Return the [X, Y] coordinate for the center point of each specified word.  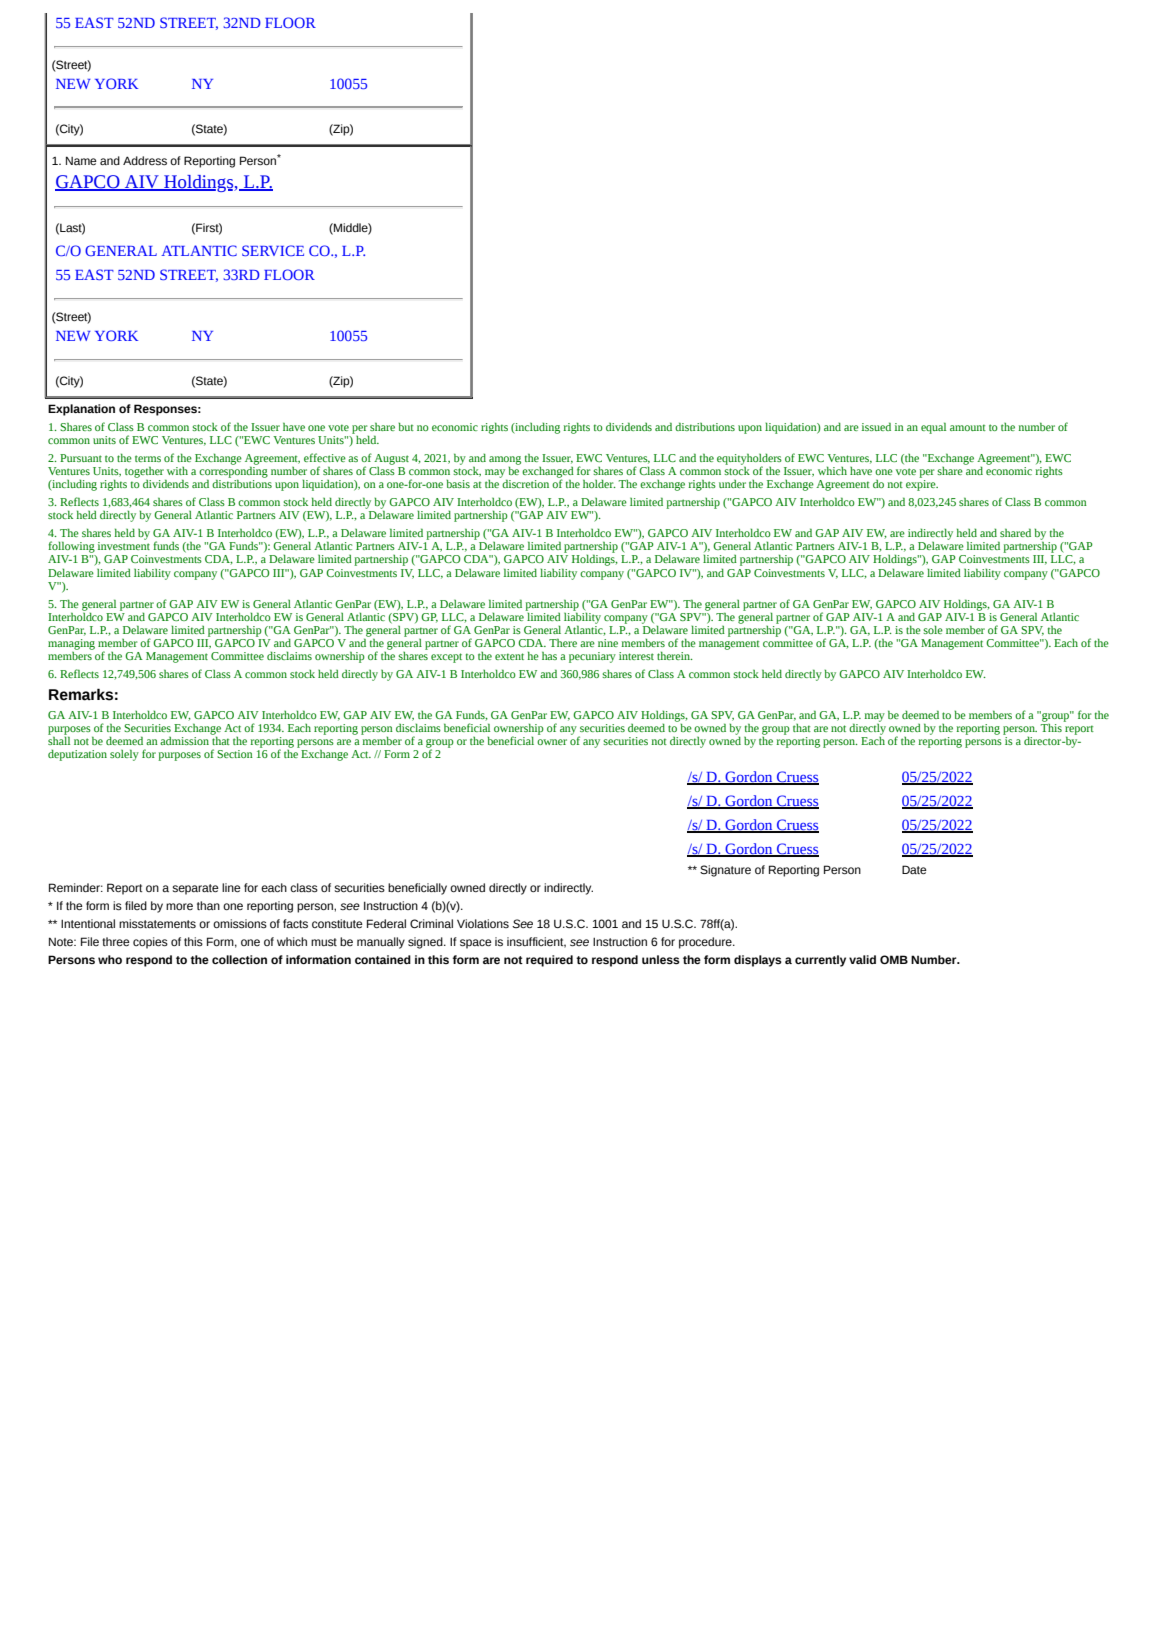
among [505, 461]
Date [914, 869]
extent [509, 656]
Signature [725, 871]
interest [636, 656]
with [177, 471]
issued [876, 426]
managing [71, 644]
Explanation [81, 410]
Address [145, 160]
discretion [524, 482]
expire [922, 485]
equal [933, 428]
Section [235, 754]
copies [150, 943]
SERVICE [273, 250]
